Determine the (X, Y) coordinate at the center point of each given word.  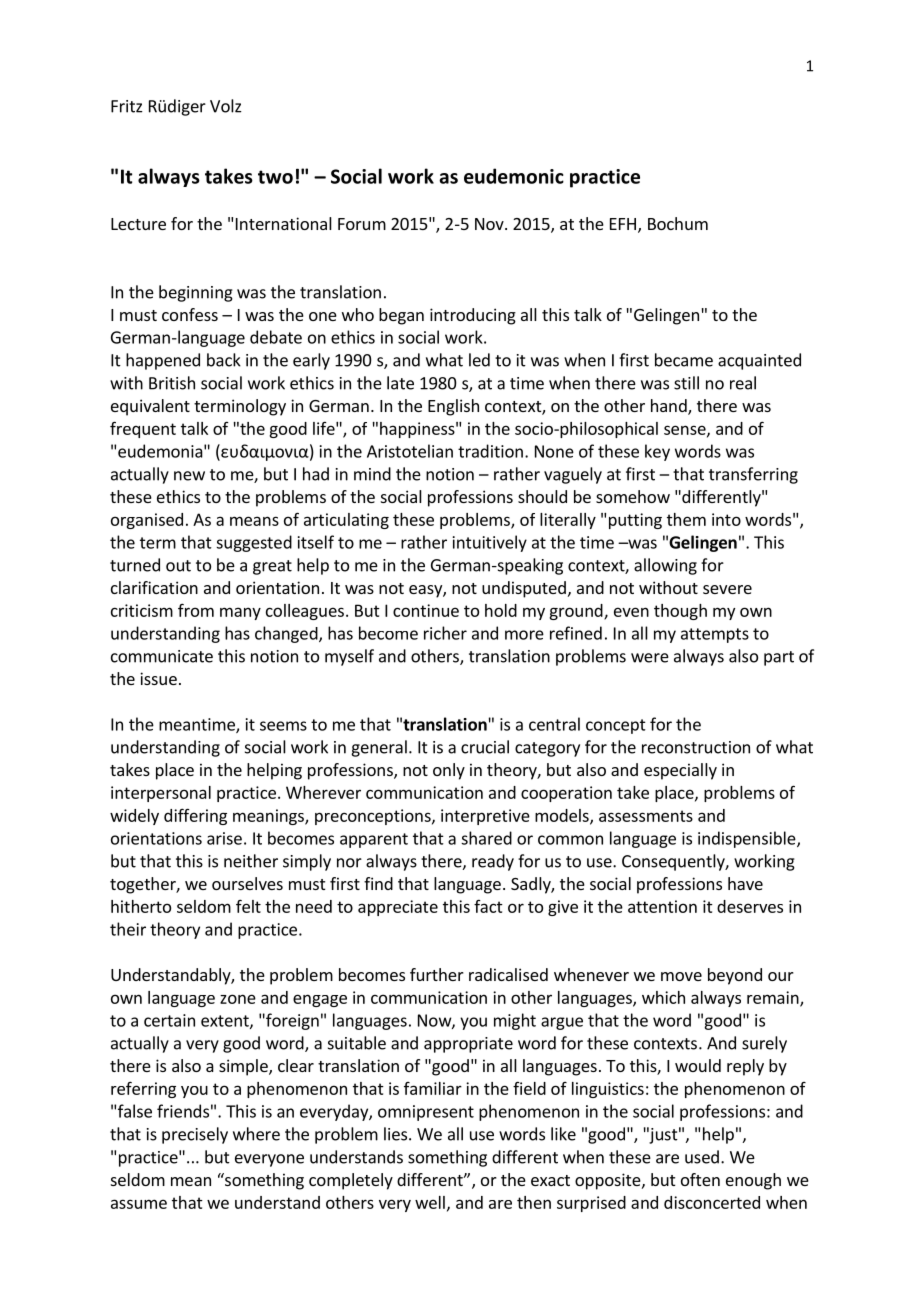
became (684, 360)
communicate (162, 656)
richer (445, 633)
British (172, 383)
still (686, 383)
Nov (490, 224)
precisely (195, 1135)
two (275, 177)
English (453, 407)
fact (488, 906)
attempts (715, 635)
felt (248, 906)
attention (662, 906)
